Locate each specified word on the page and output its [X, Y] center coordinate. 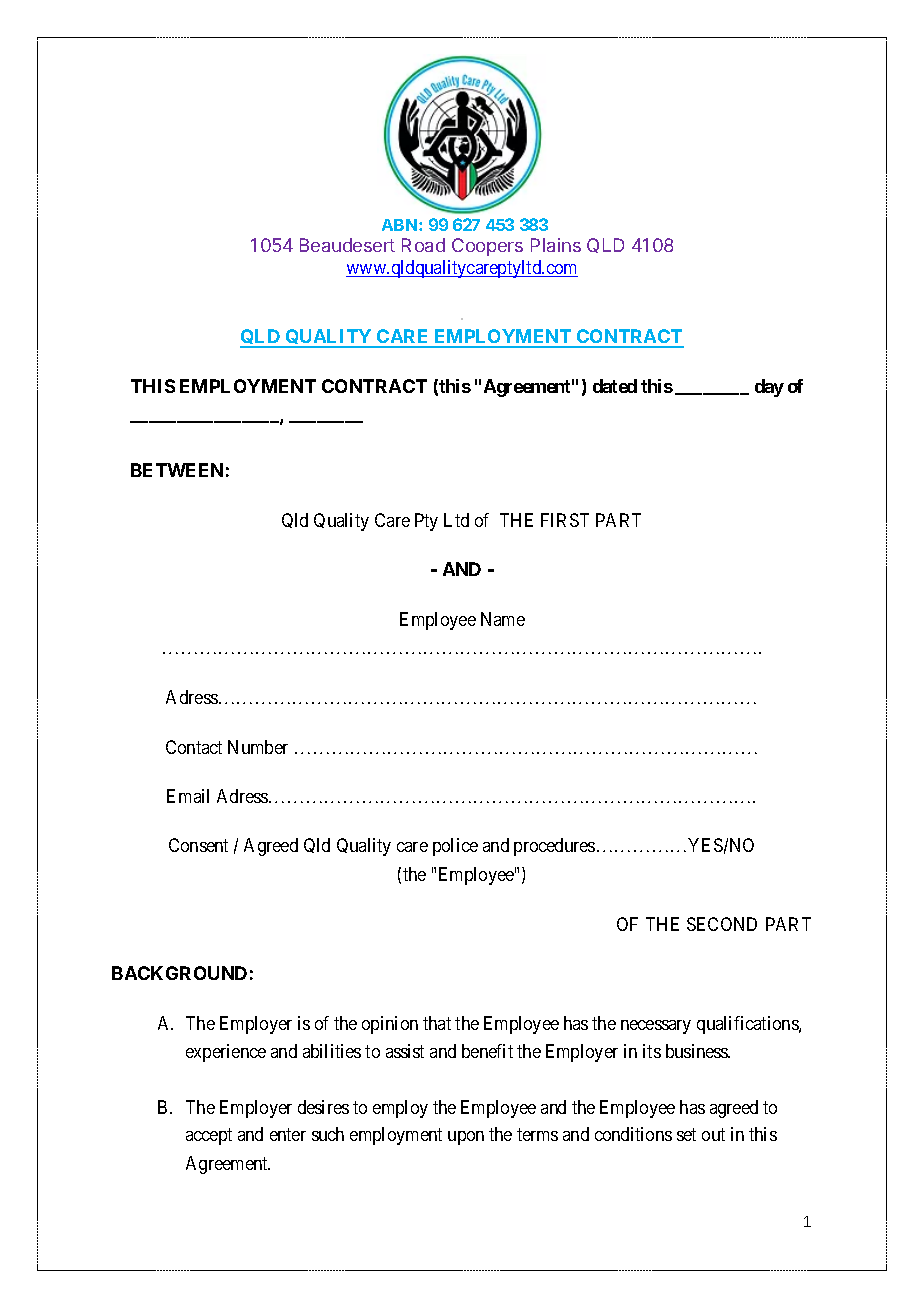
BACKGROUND [179, 973]
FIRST [565, 520]
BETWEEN [177, 470]
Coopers [487, 247]
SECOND [722, 924]
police [455, 847]
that [437, 1023]
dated [615, 386]
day [769, 388]
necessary [656, 1027]
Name [503, 619]
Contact [194, 747]
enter [288, 1135]
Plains [556, 245]
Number [258, 747]
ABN [401, 225]
